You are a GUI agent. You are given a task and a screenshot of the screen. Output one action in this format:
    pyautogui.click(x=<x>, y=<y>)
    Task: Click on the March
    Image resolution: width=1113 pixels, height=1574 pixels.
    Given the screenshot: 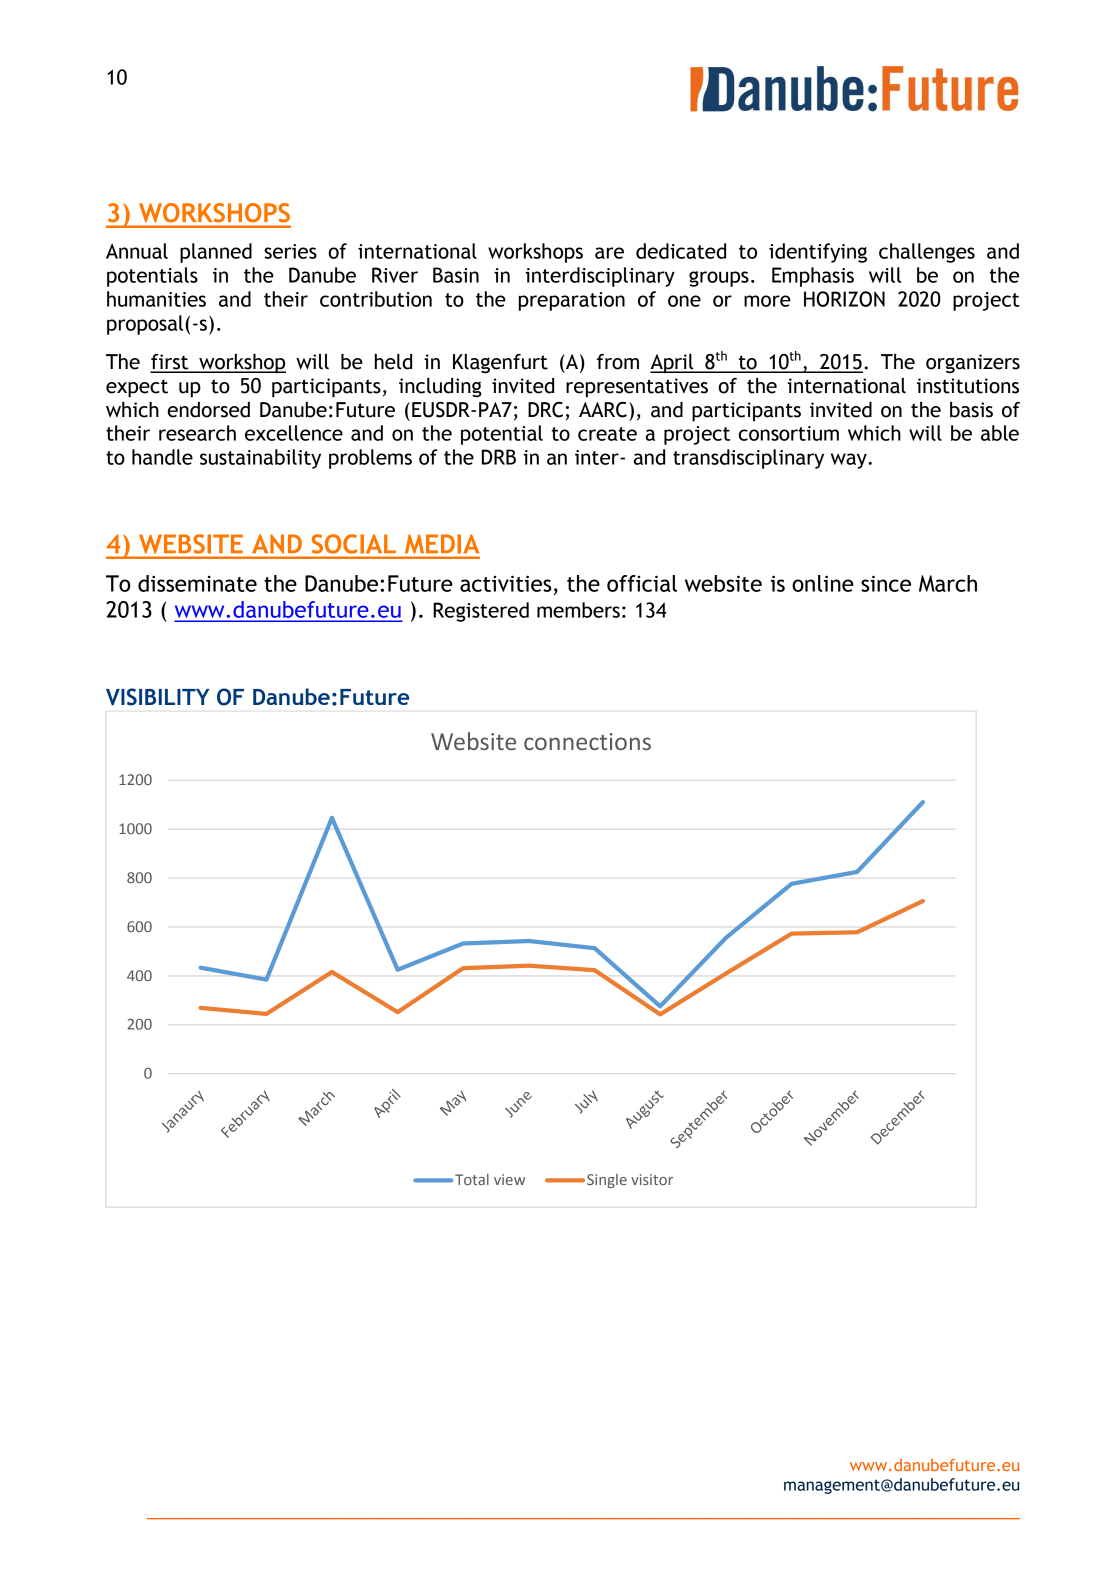 What is the action you would take?
    pyautogui.click(x=948, y=583)
